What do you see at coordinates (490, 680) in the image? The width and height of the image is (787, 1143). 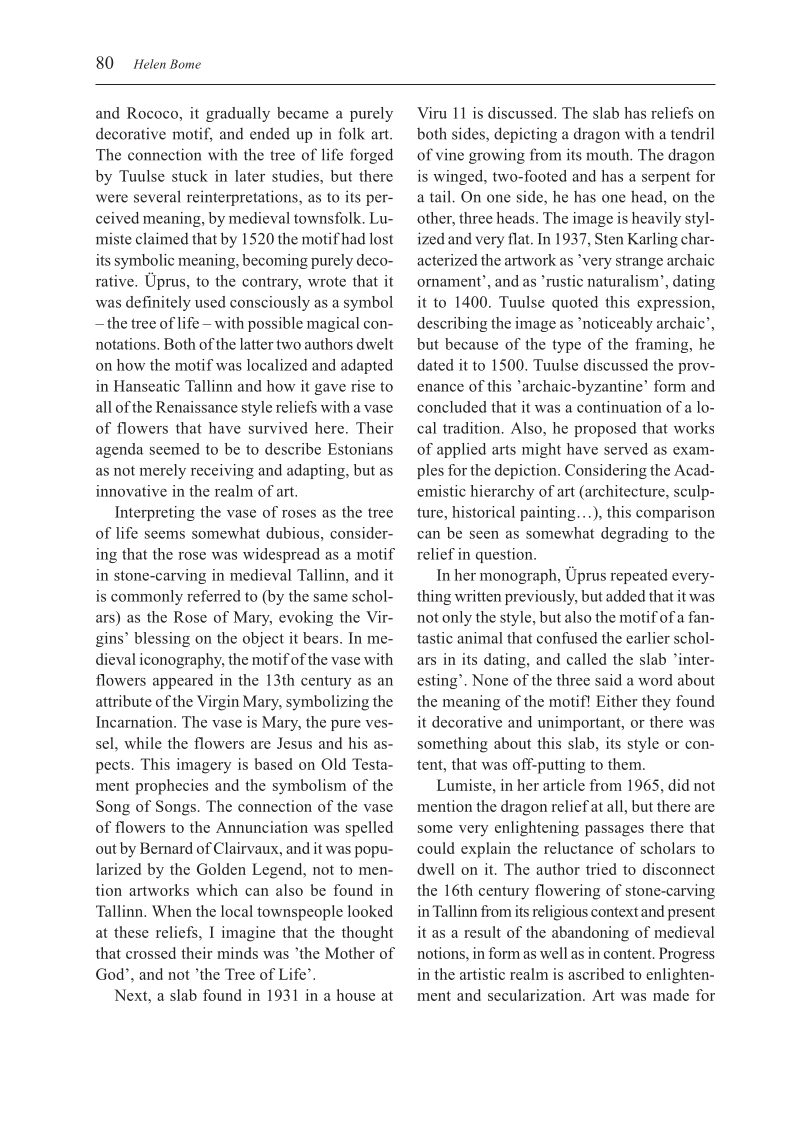 I see `None` at bounding box center [490, 680].
